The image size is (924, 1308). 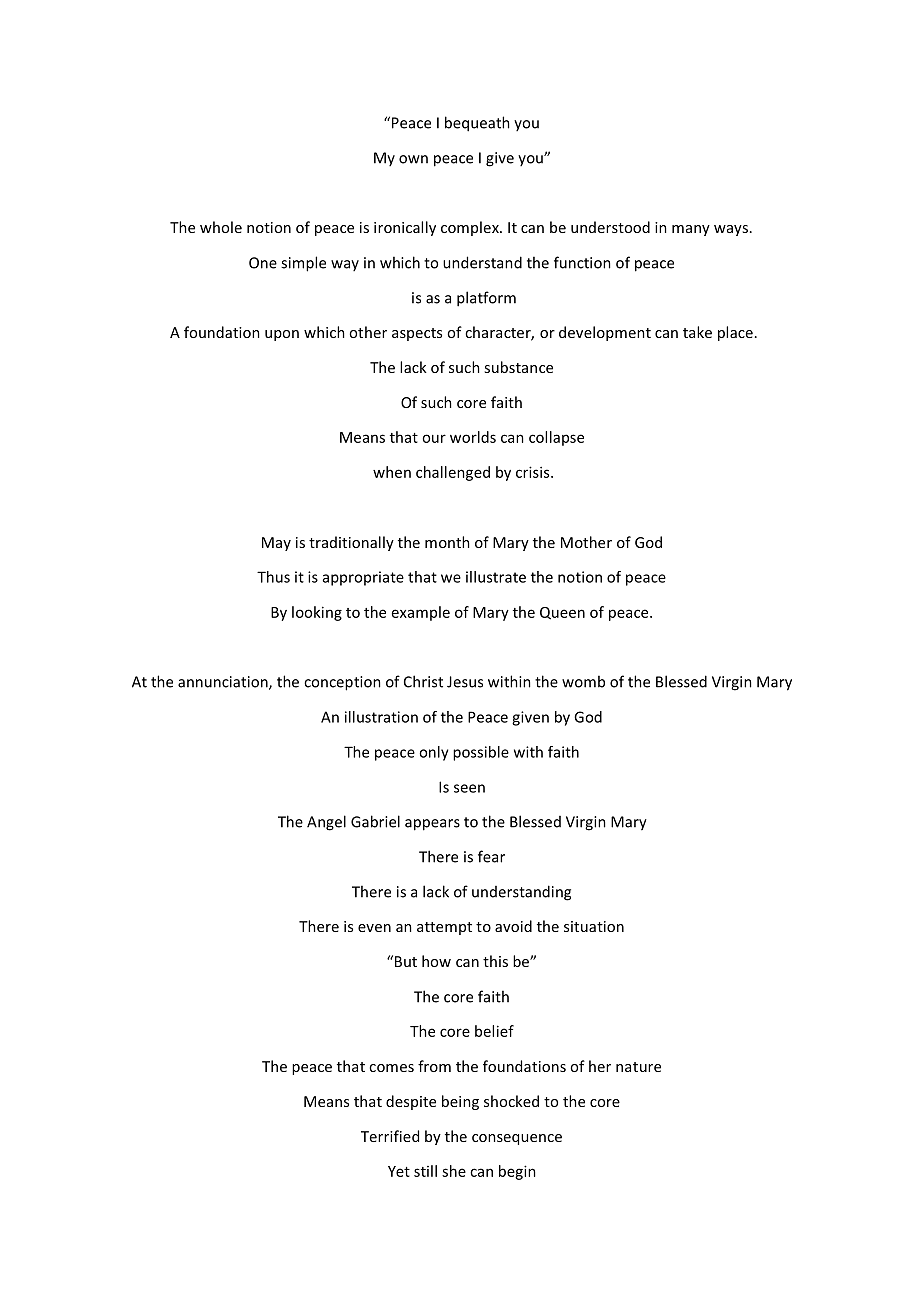 I want to click on nature, so click(x=638, y=1067).
